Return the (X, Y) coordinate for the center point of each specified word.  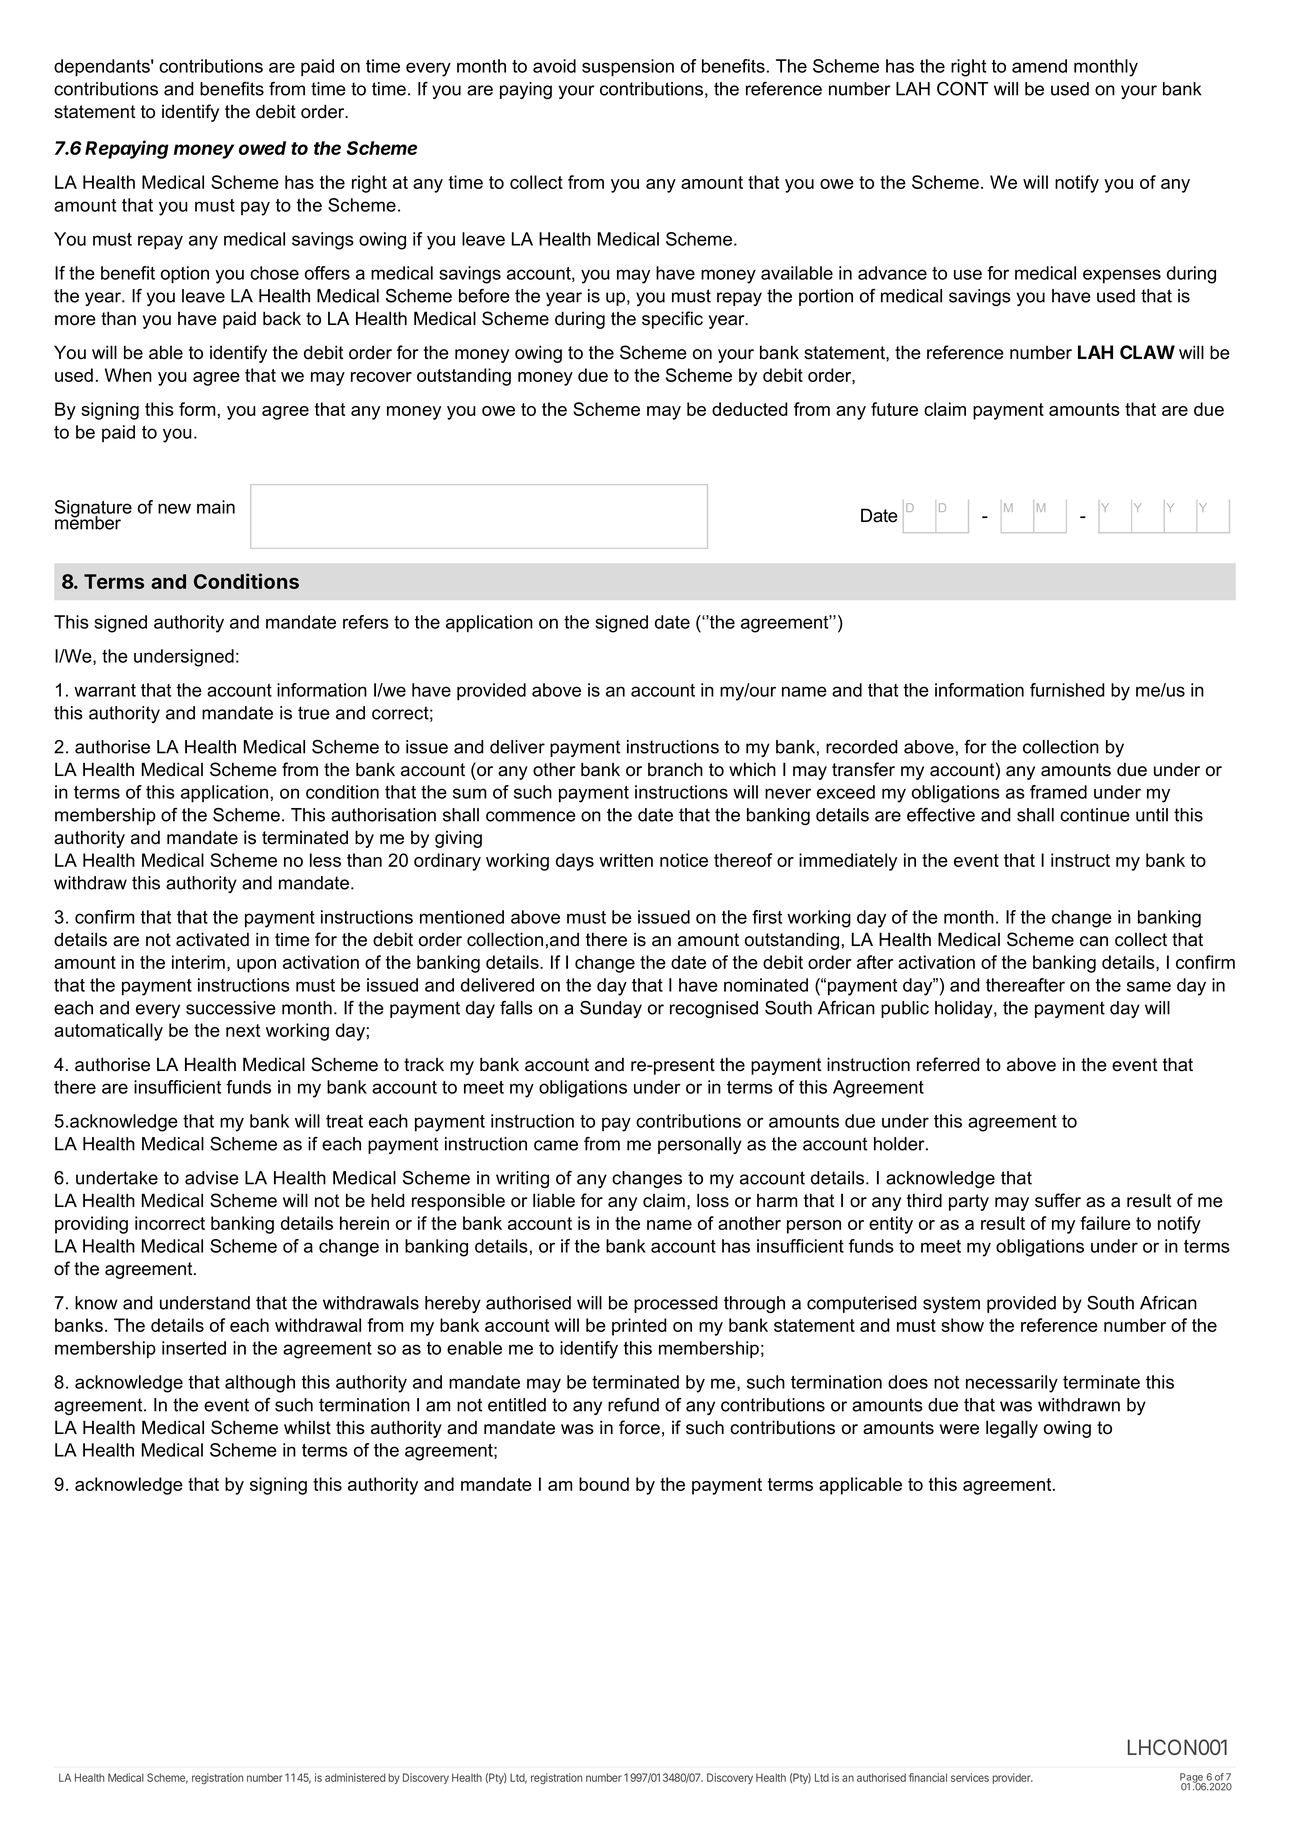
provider (1012, 1778)
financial (928, 1777)
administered (355, 1777)
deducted (750, 409)
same (1149, 986)
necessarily (1012, 1384)
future (894, 409)
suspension (628, 68)
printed (639, 1327)
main (216, 507)
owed (262, 148)
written (626, 860)
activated (212, 939)
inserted (194, 1348)
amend (1039, 66)
